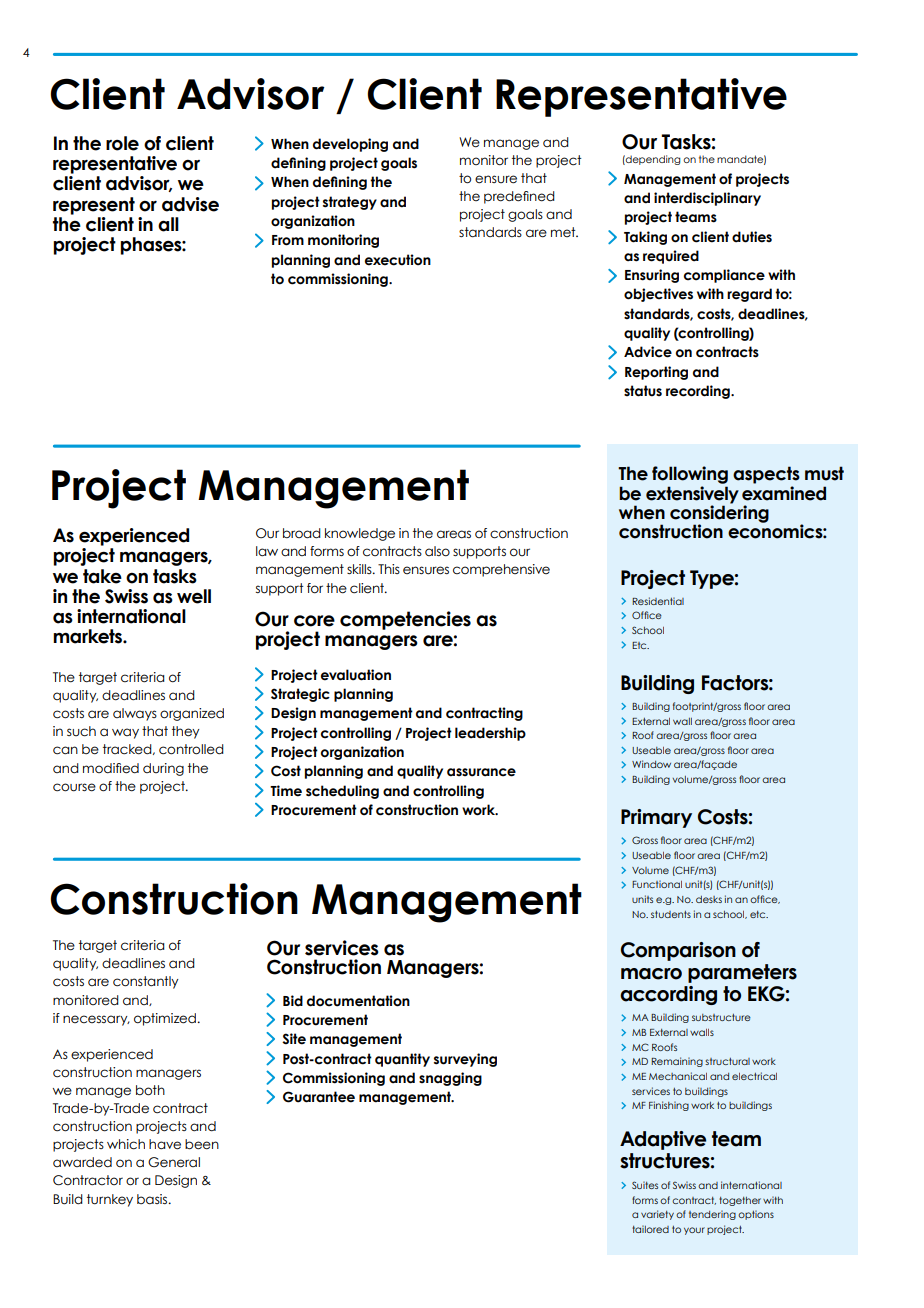 The image size is (924, 1308). I want to click on basis, so click(153, 1199).
